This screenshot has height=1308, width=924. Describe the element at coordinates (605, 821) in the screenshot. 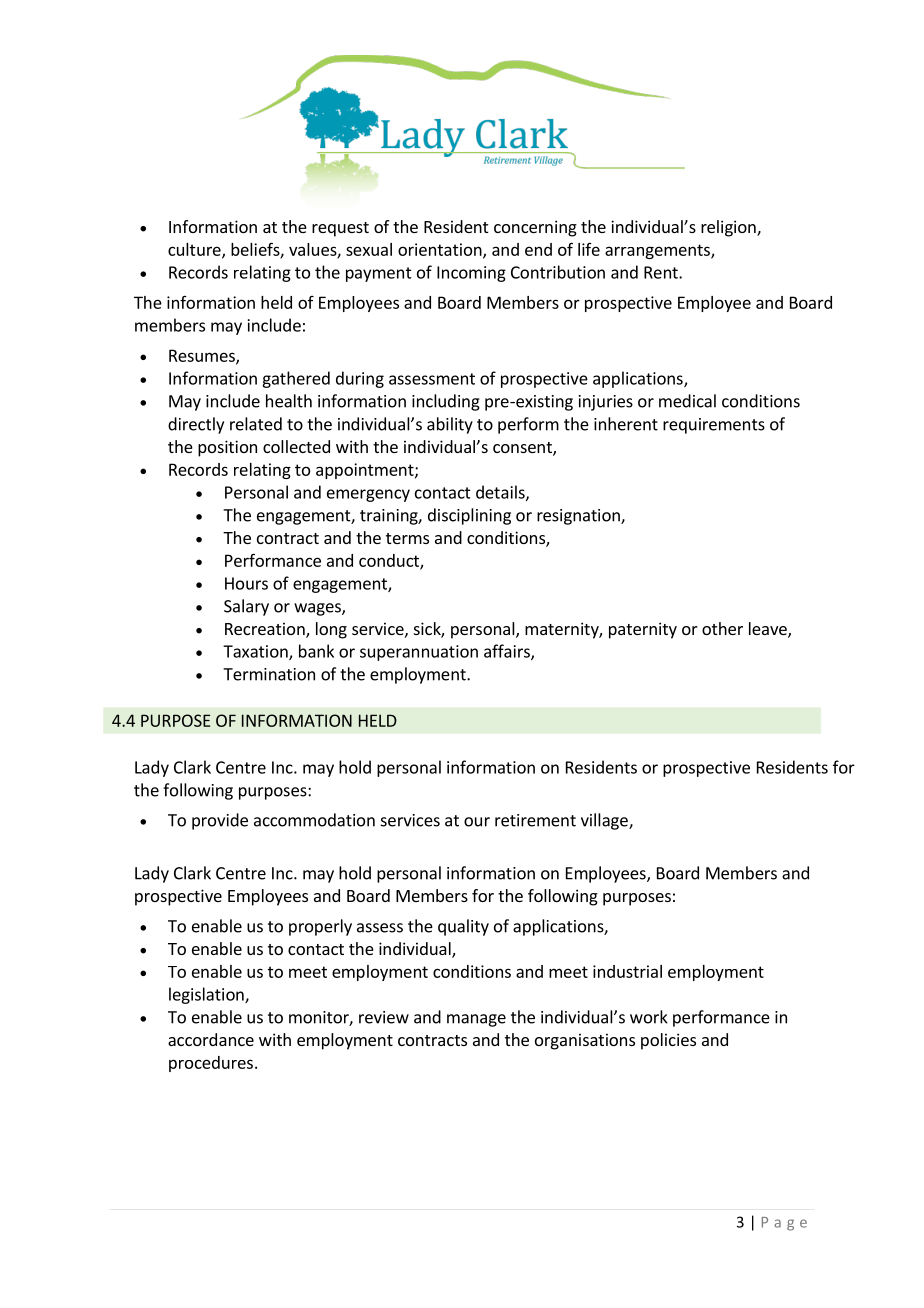

I see `village` at that location.
